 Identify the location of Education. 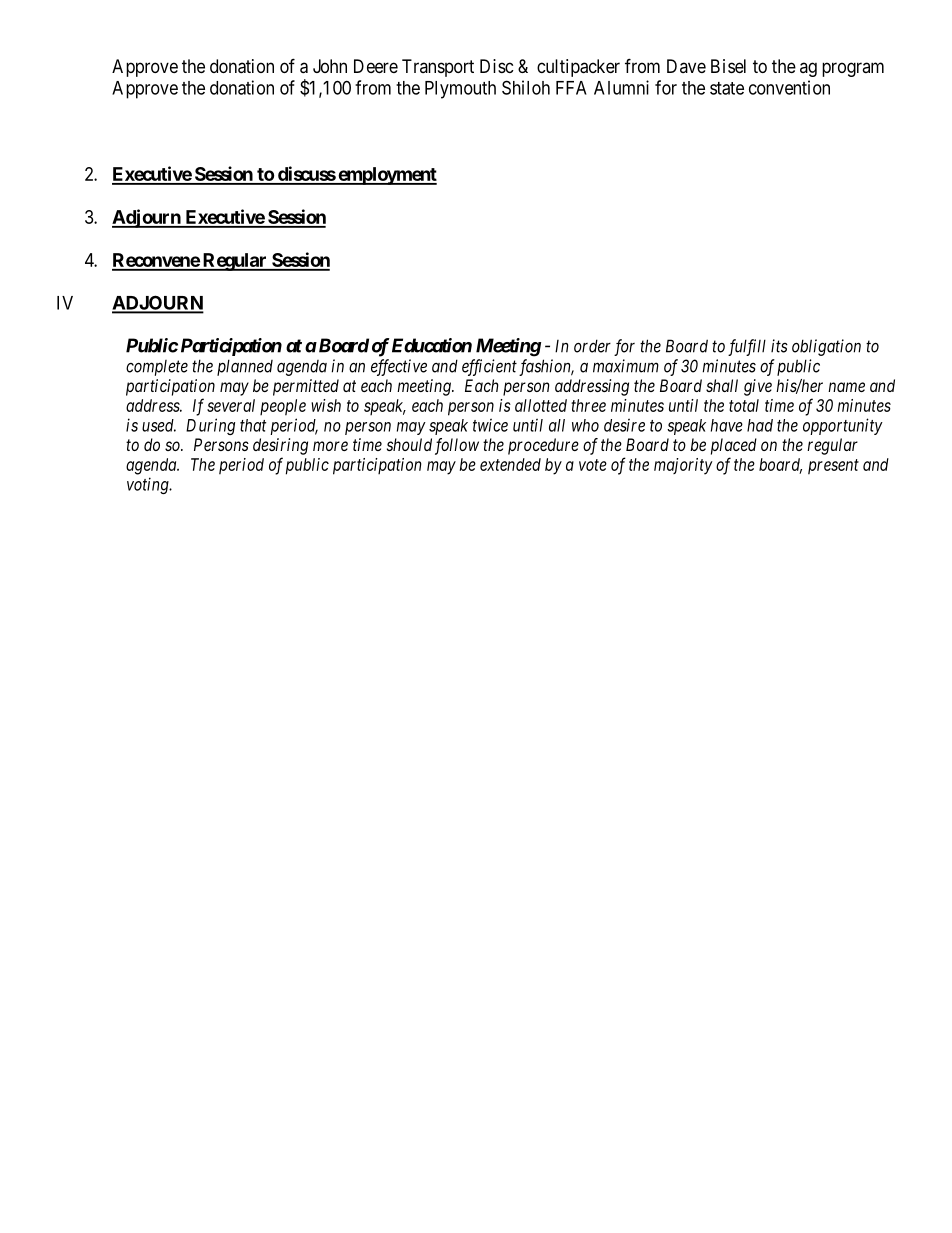
(432, 345).
